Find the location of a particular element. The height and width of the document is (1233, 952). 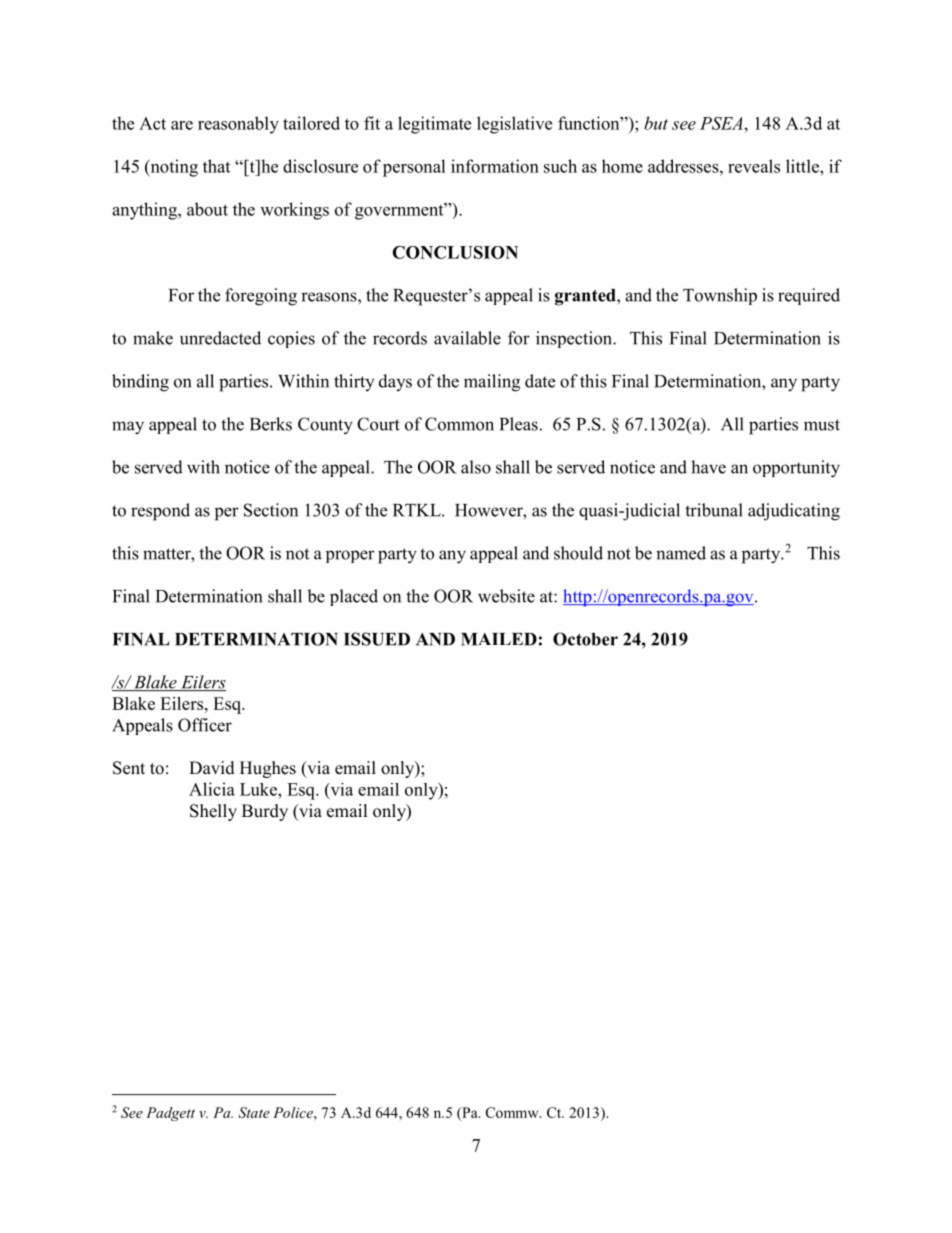

Hughes is located at coordinates (268, 769).
